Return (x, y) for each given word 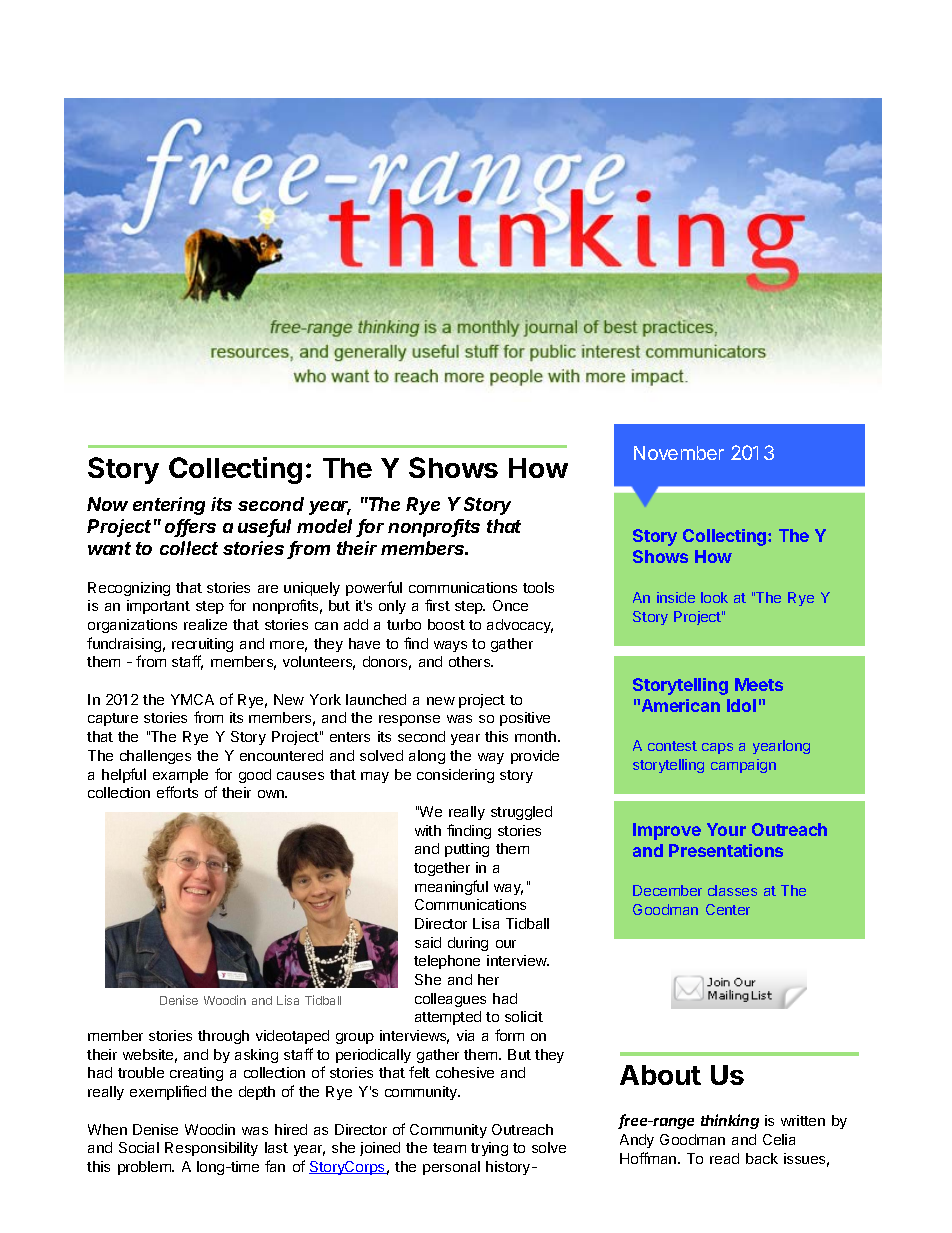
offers (190, 527)
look (714, 597)
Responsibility (211, 1149)
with (428, 830)
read (724, 1158)
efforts (177, 792)
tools (538, 587)
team (449, 1148)
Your (726, 829)
